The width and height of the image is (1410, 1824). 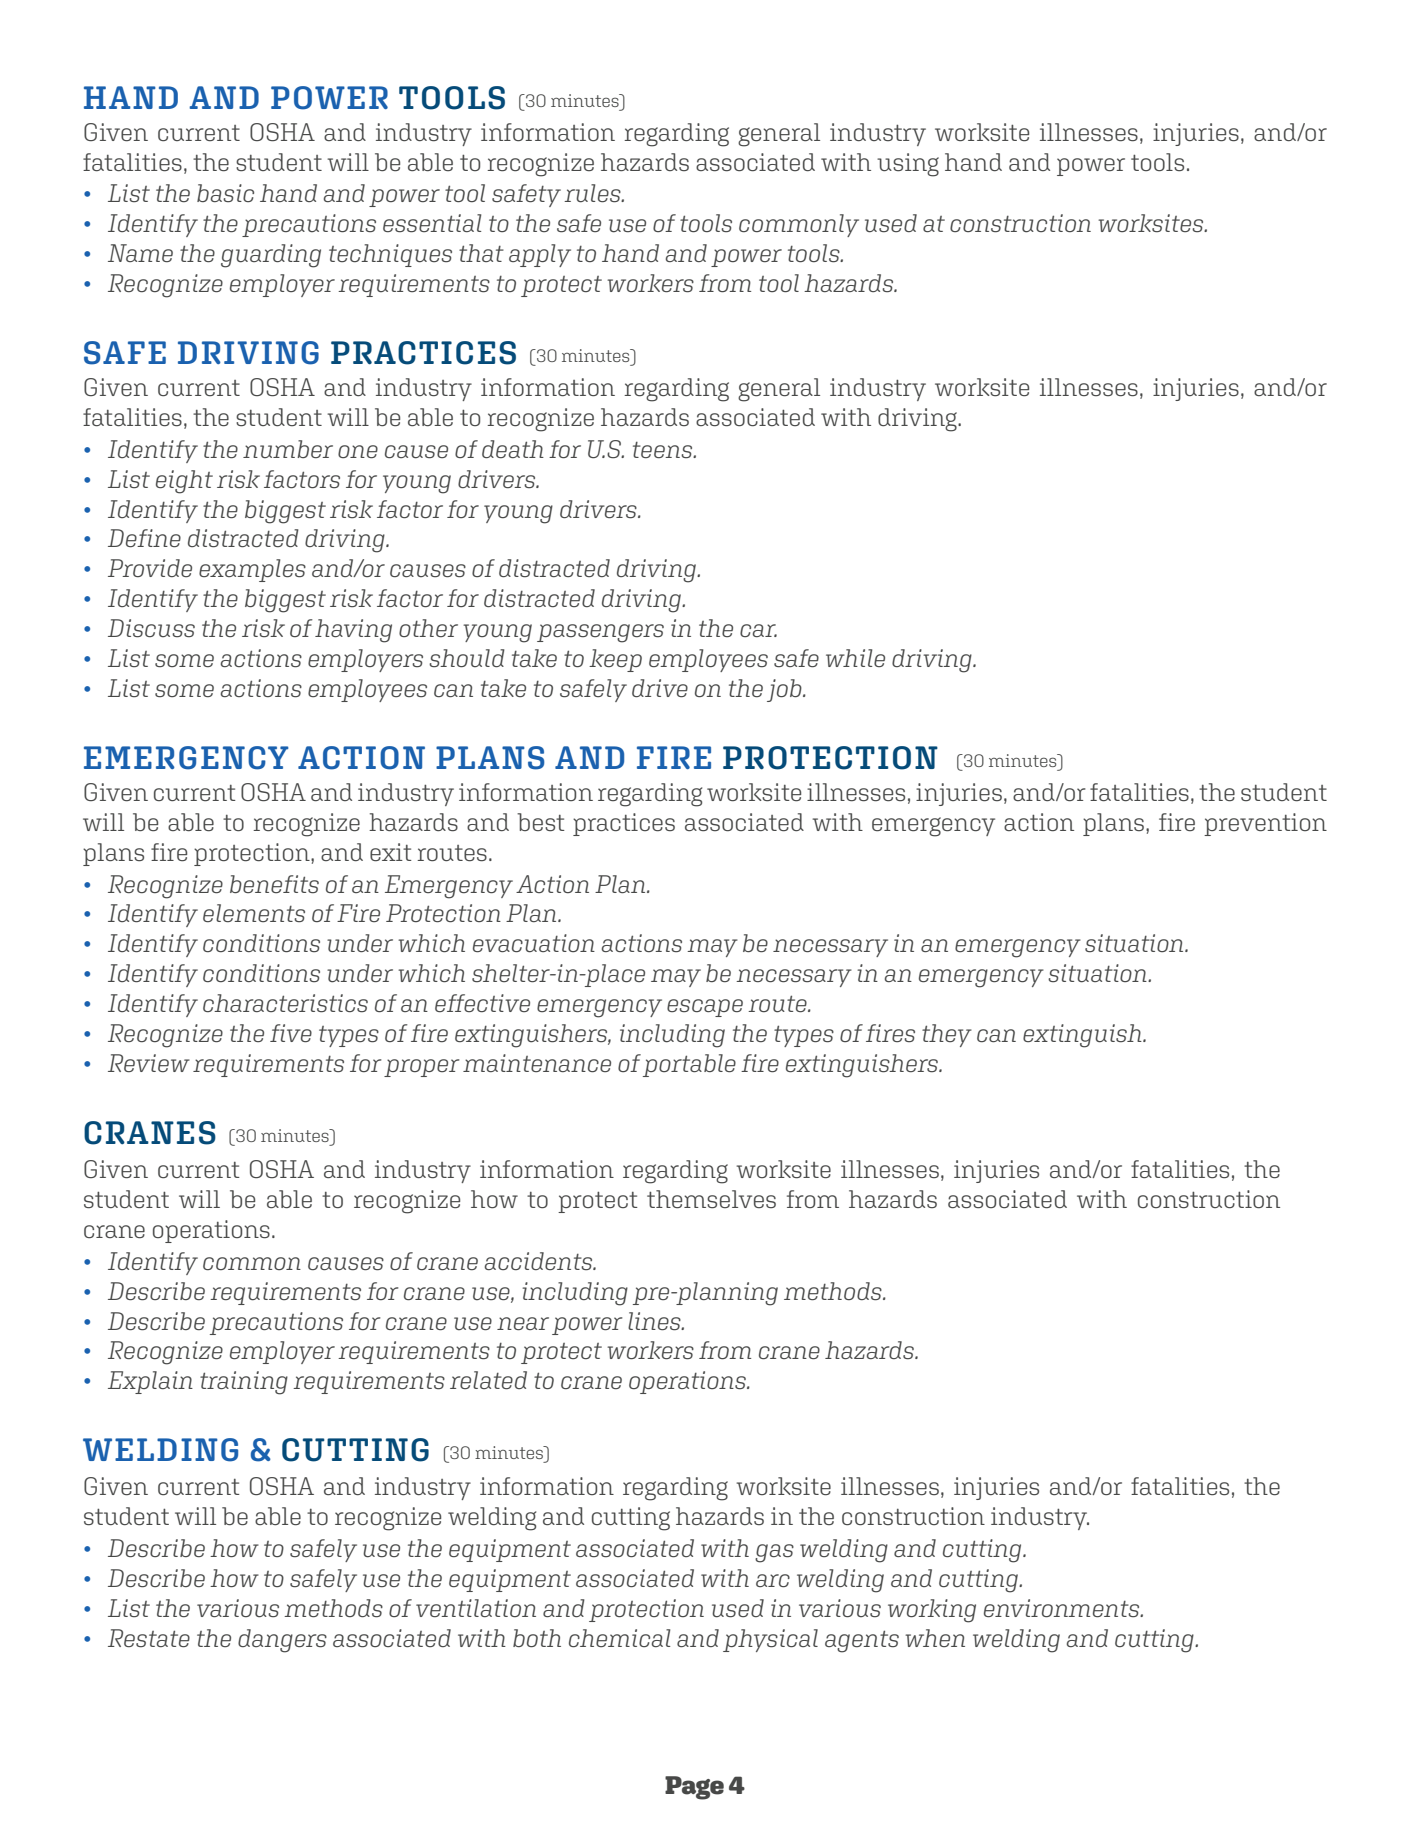 I want to click on rules, so click(x=593, y=193).
